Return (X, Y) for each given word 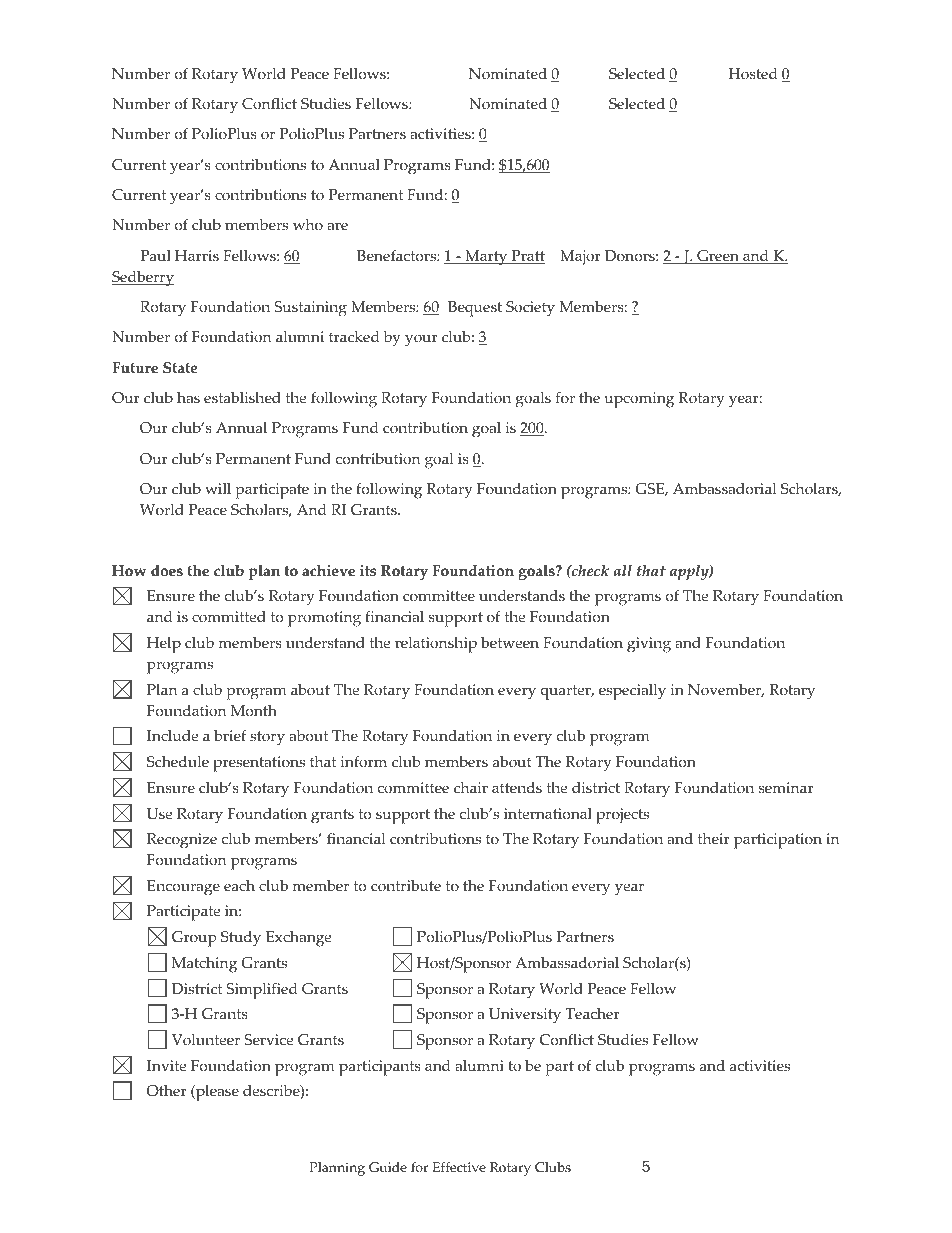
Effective (459, 1167)
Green (718, 257)
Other (167, 1091)
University (525, 1016)
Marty (486, 258)
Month (254, 711)
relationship (436, 645)
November (726, 691)
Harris (197, 256)
